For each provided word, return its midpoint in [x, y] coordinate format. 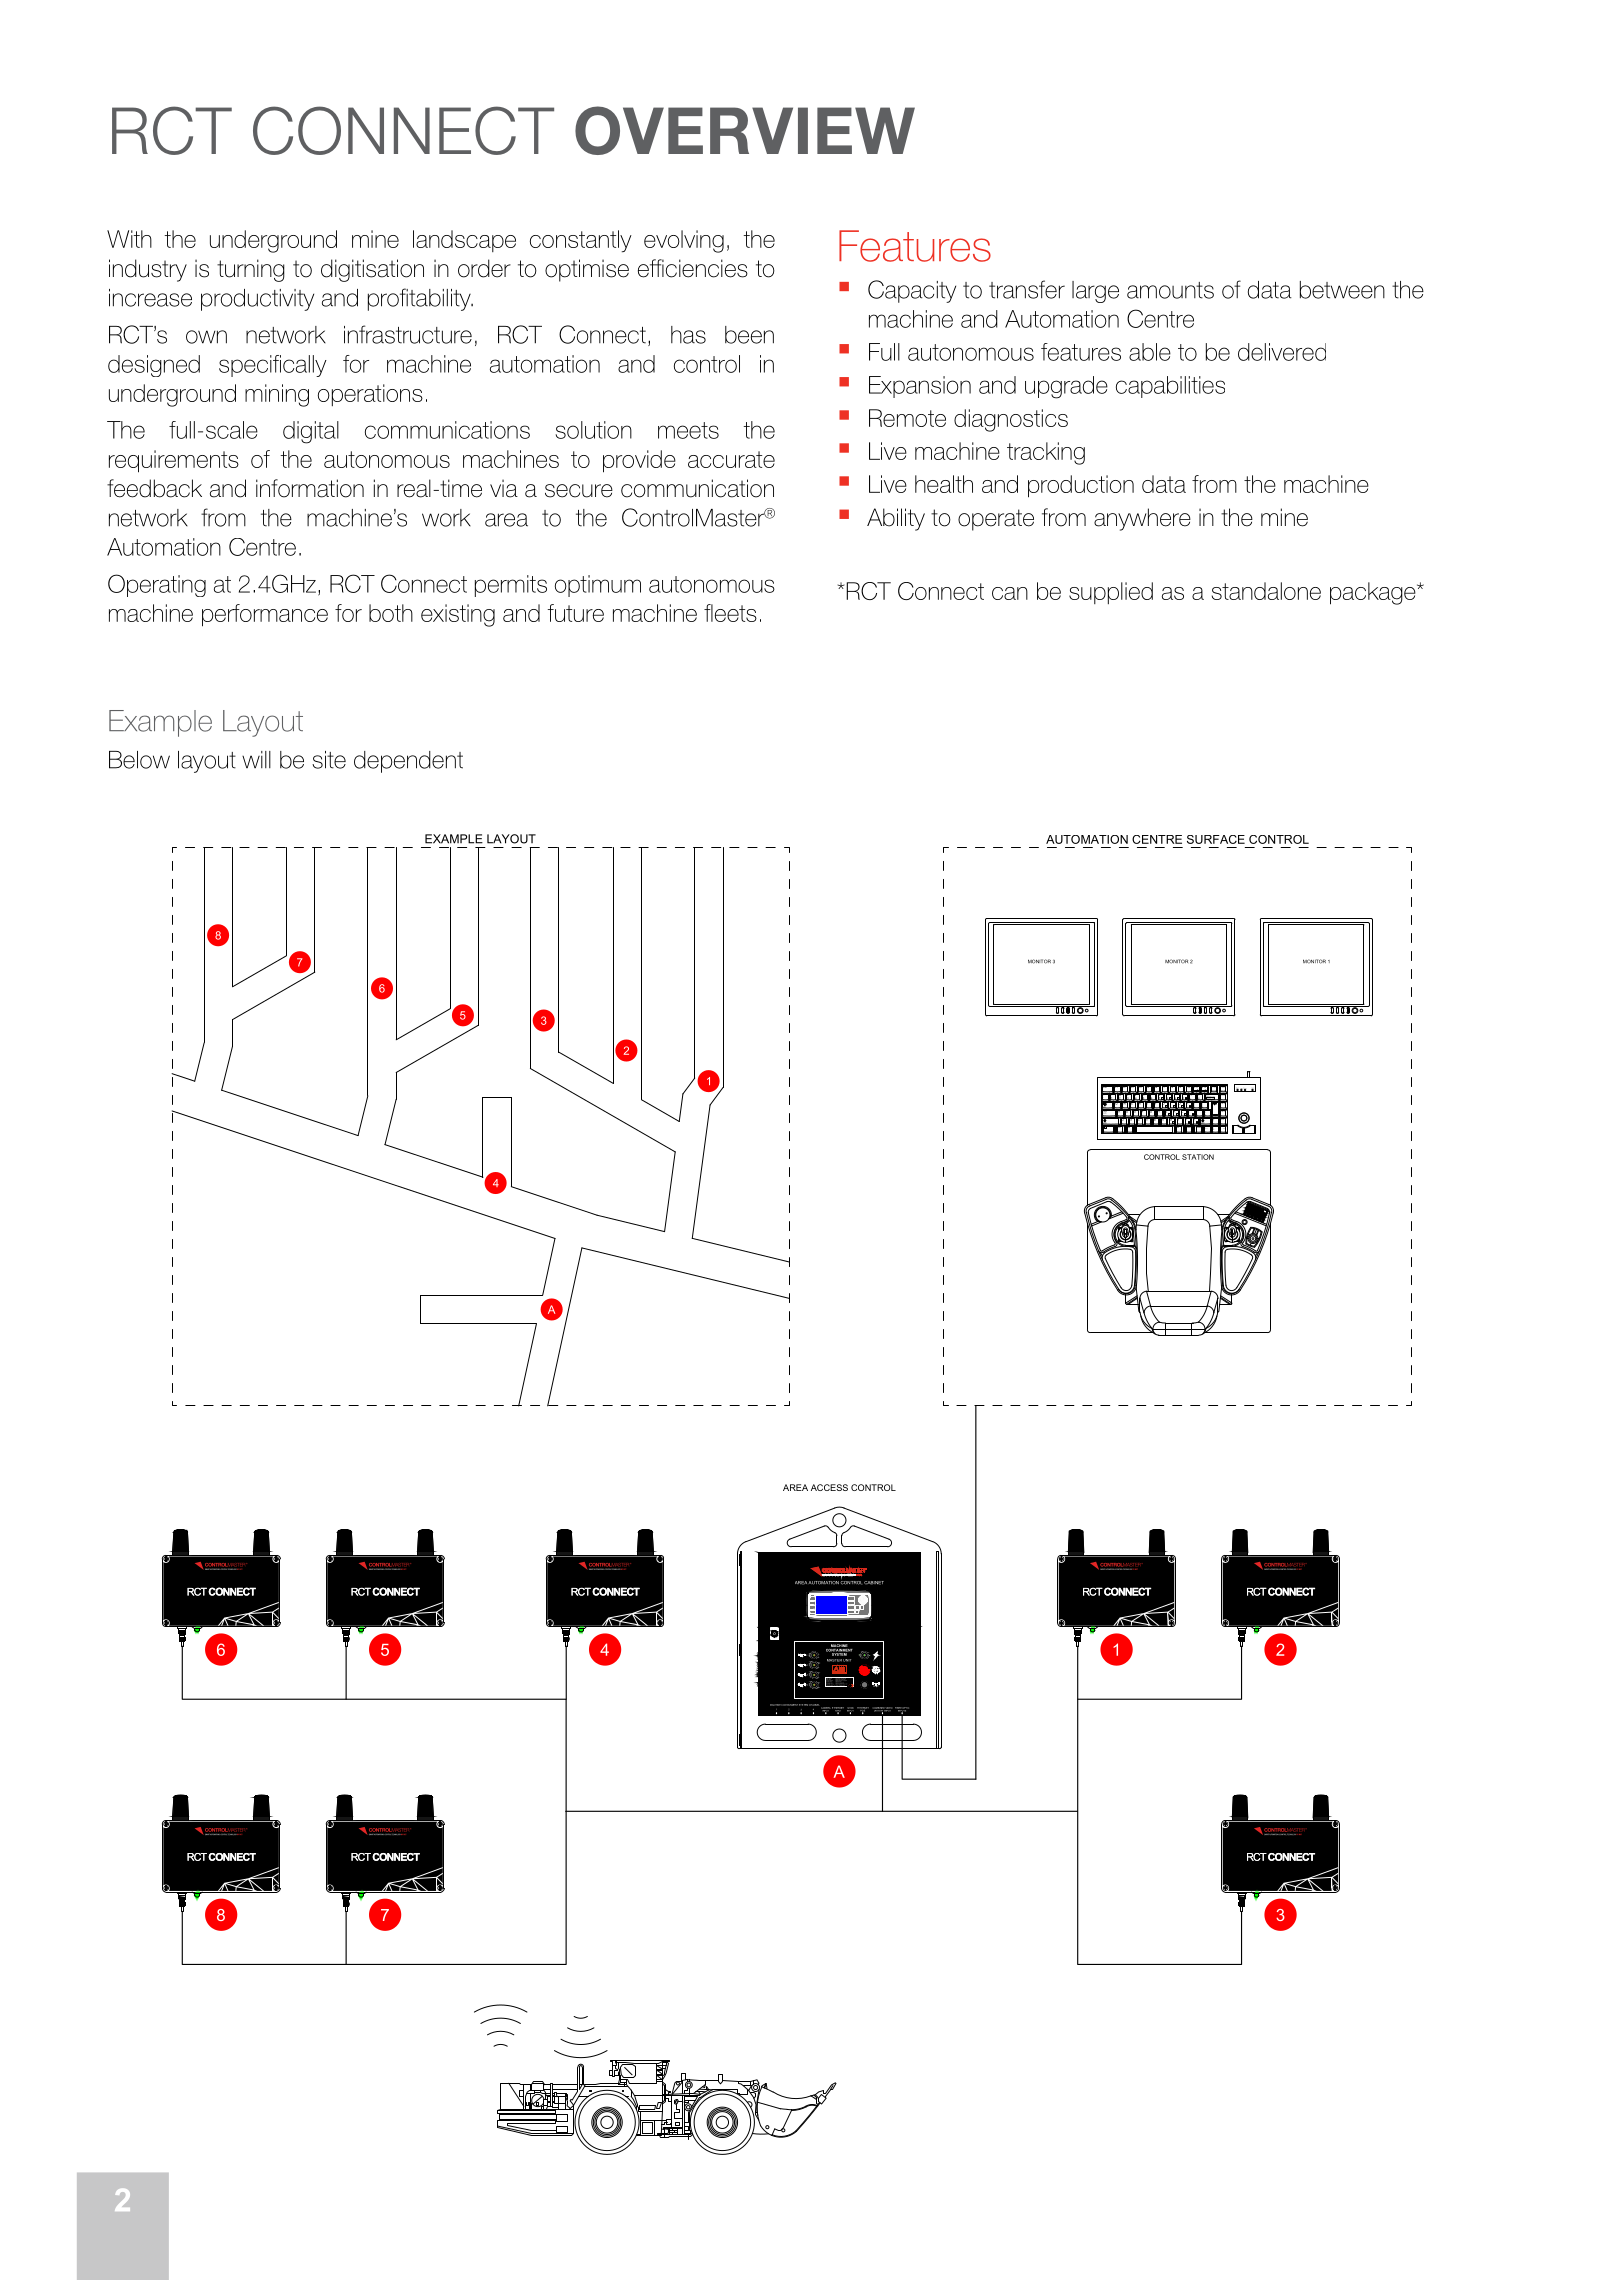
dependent [408, 762]
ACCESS [829, 1487]
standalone [1266, 591]
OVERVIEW [745, 130]
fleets [730, 613]
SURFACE [1216, 839]
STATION [1198, 1157]
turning [251, 270]
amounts [1170, 290]
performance [265, 615]
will [256, 759]
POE [863, 1710]
